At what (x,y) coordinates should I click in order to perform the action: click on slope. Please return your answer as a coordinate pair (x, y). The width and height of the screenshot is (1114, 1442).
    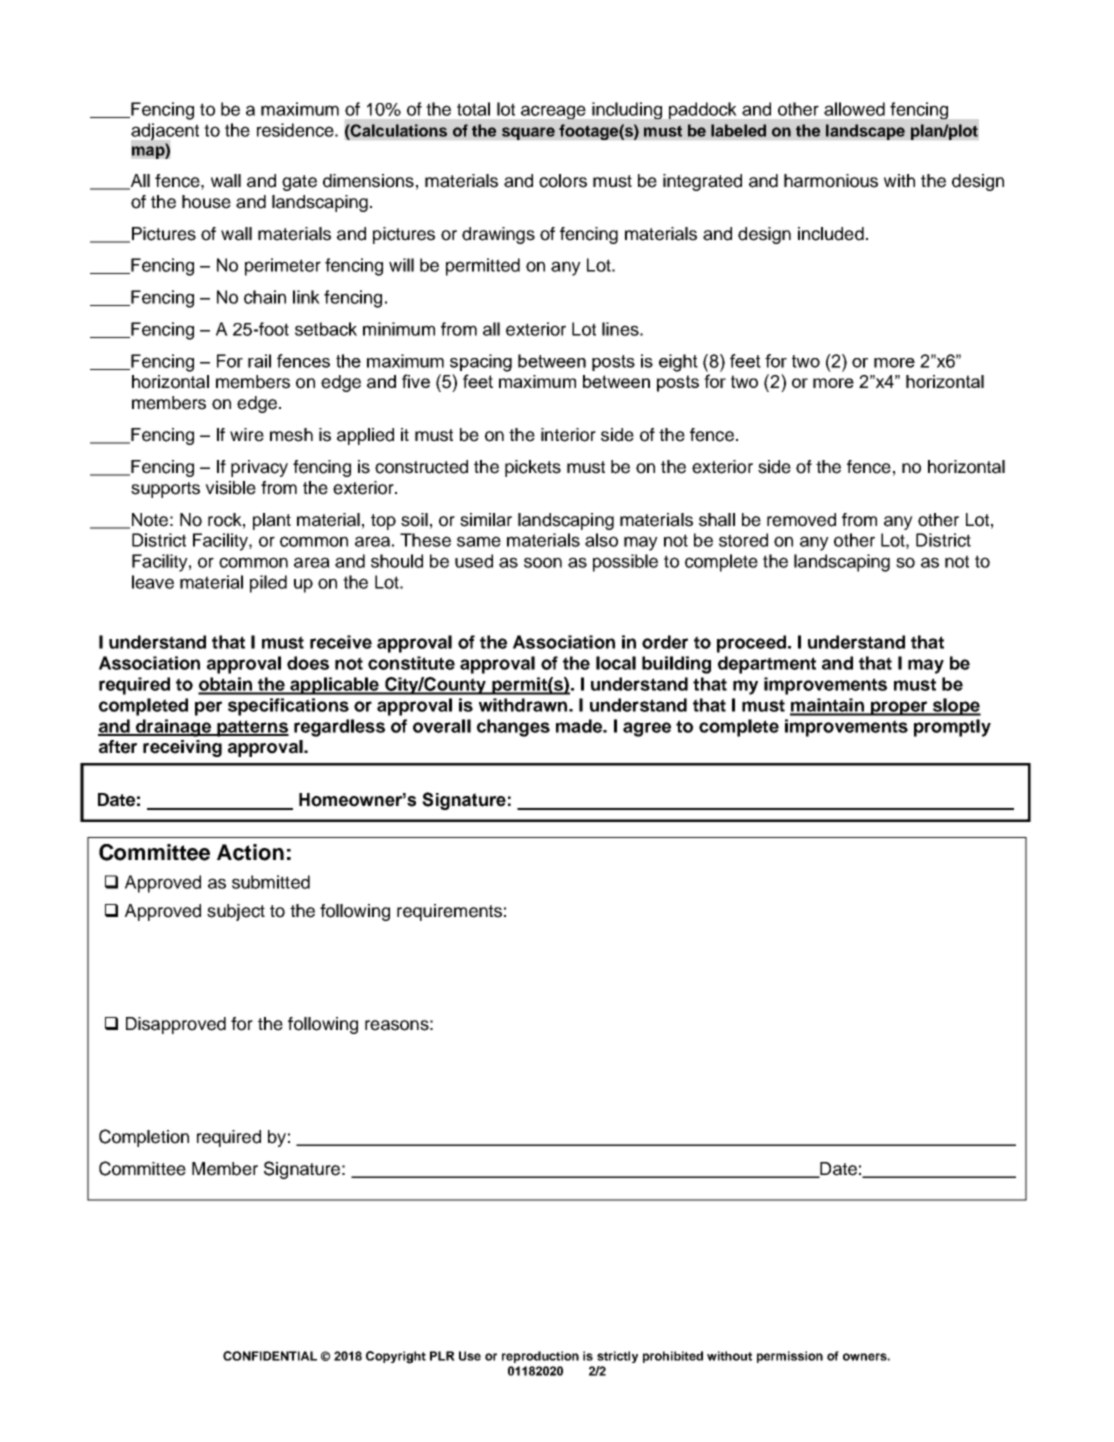
    Looking at the image, I should click on (956, 707).
